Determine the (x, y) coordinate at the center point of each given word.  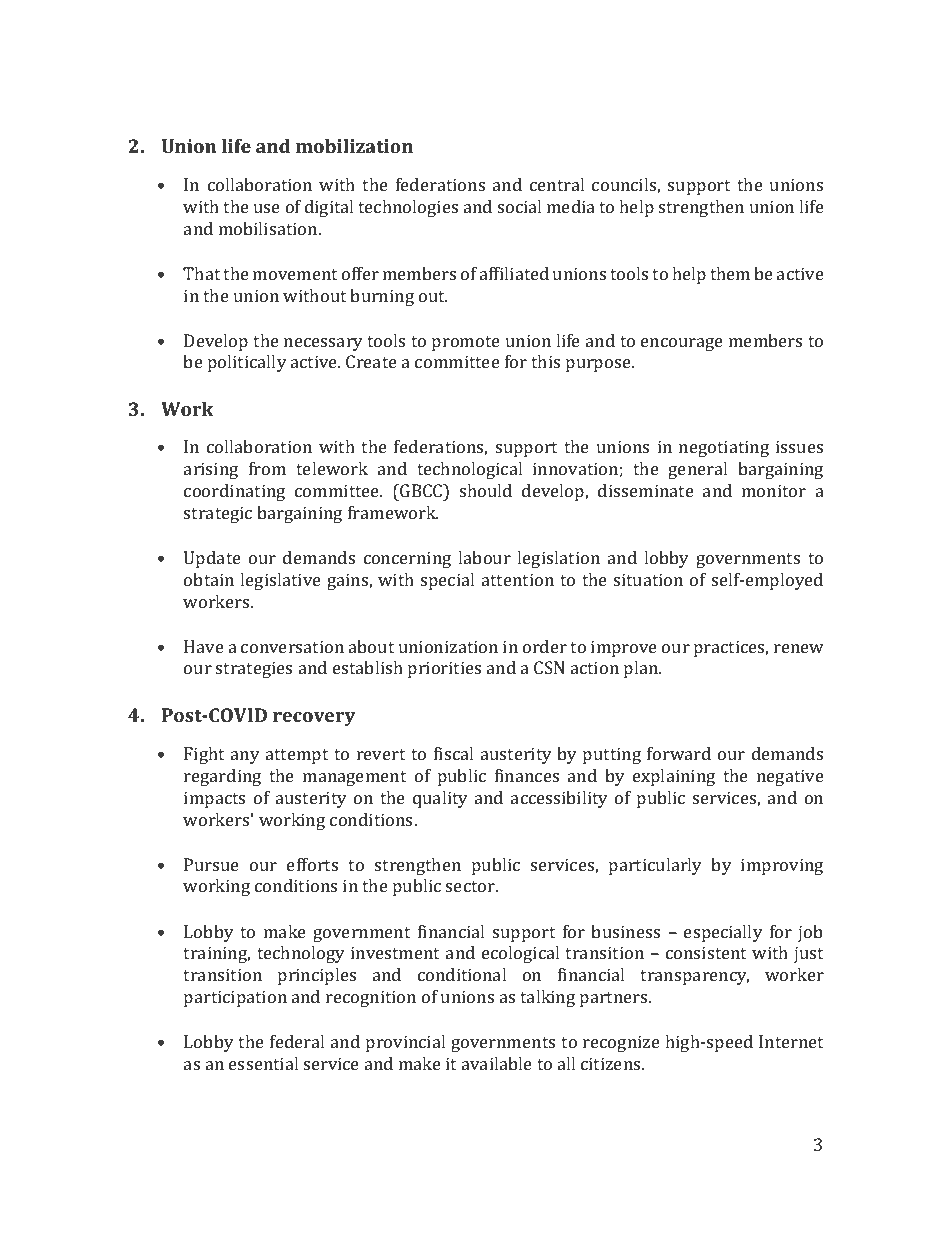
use (267, 208)
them (730, 273)
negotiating (724, 448)
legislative (280, 581)
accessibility (559, 799)
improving (782, 866)
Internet (791, 1041)
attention (518, 579)
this (545, 361)
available (497, 1063)
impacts (214, 799)
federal (297, 1041)
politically (247, 363)
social (519, 206)
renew (799, 648)
